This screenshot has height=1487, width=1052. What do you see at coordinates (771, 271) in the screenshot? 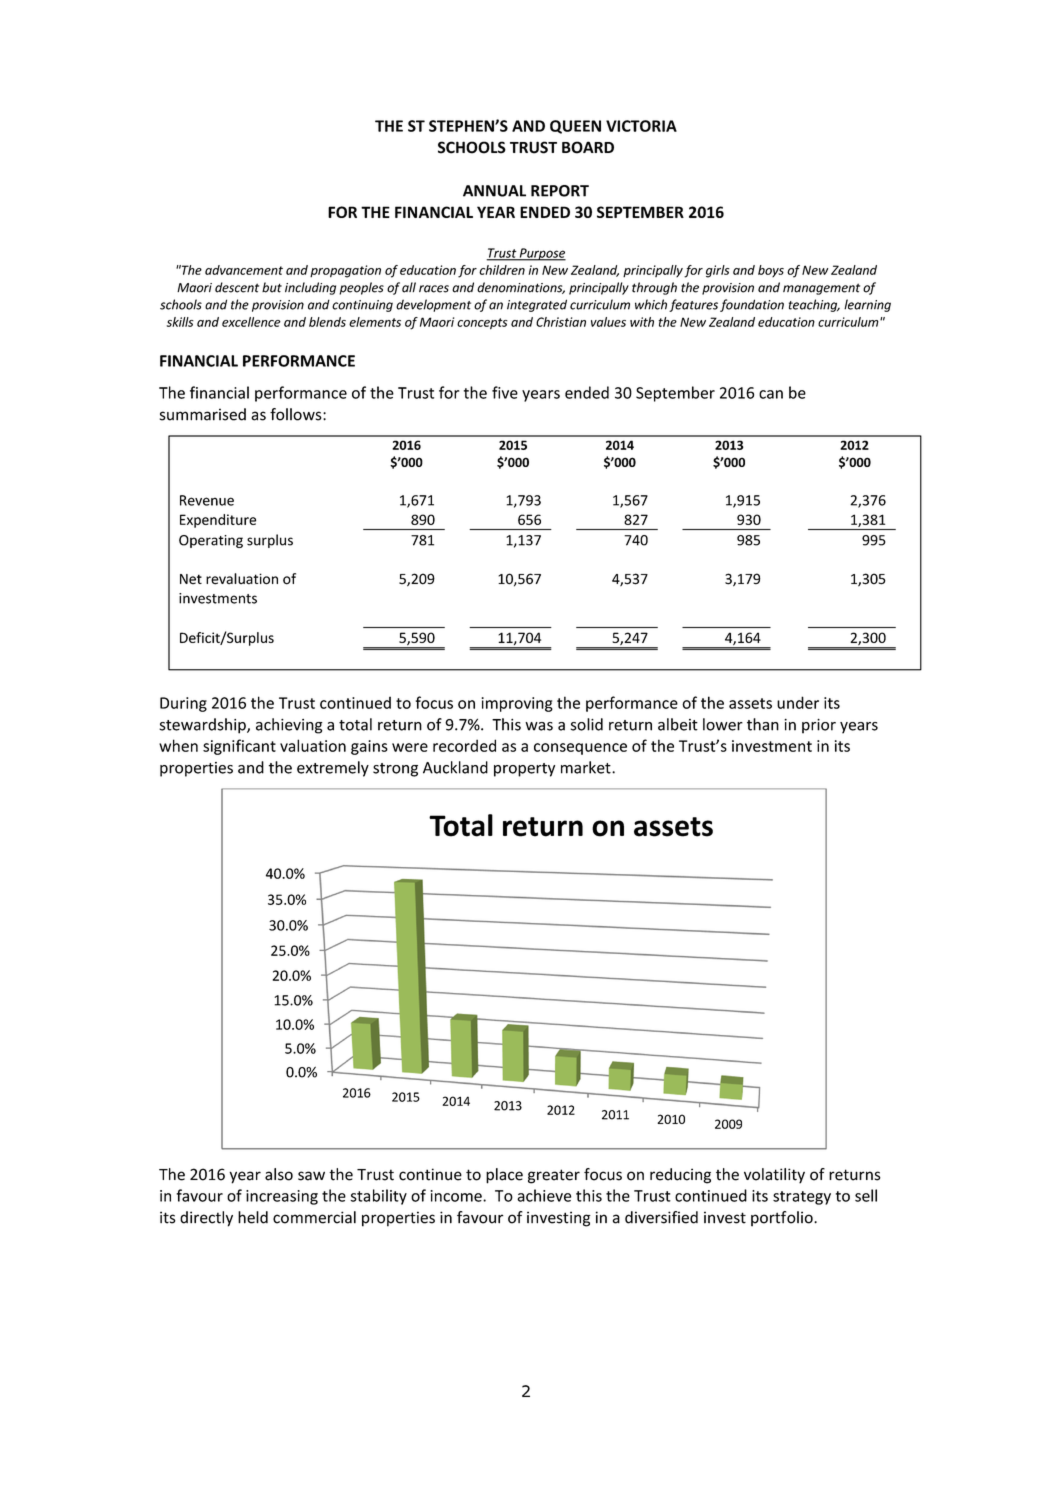
I see `boys` at bounding box center [771, 271].
